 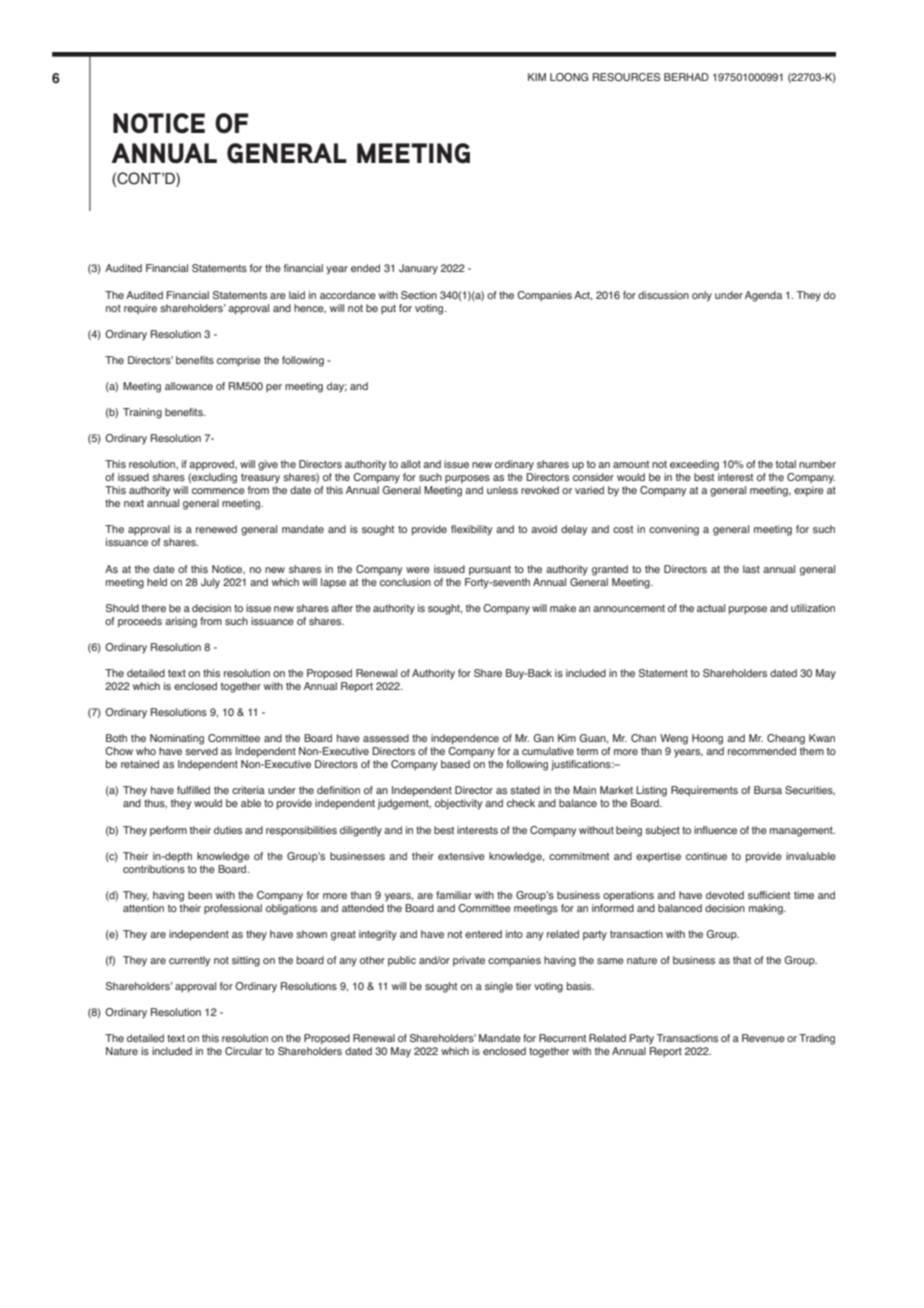 What do you see at coordinates (210, 583) in the page?
I see `July` at bounding box center [210, 583].
